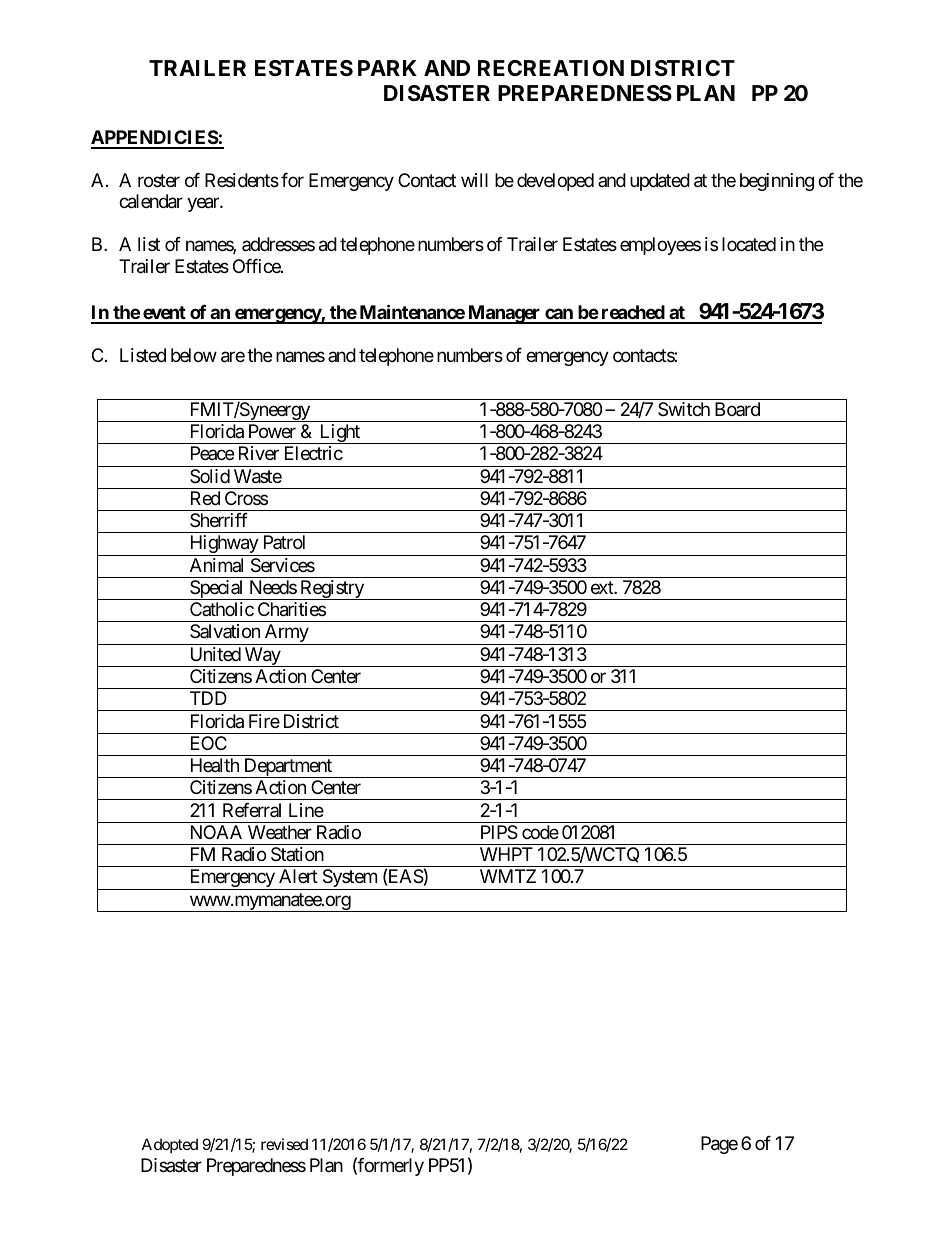  I want to click on PARK, so click(387, 68).
